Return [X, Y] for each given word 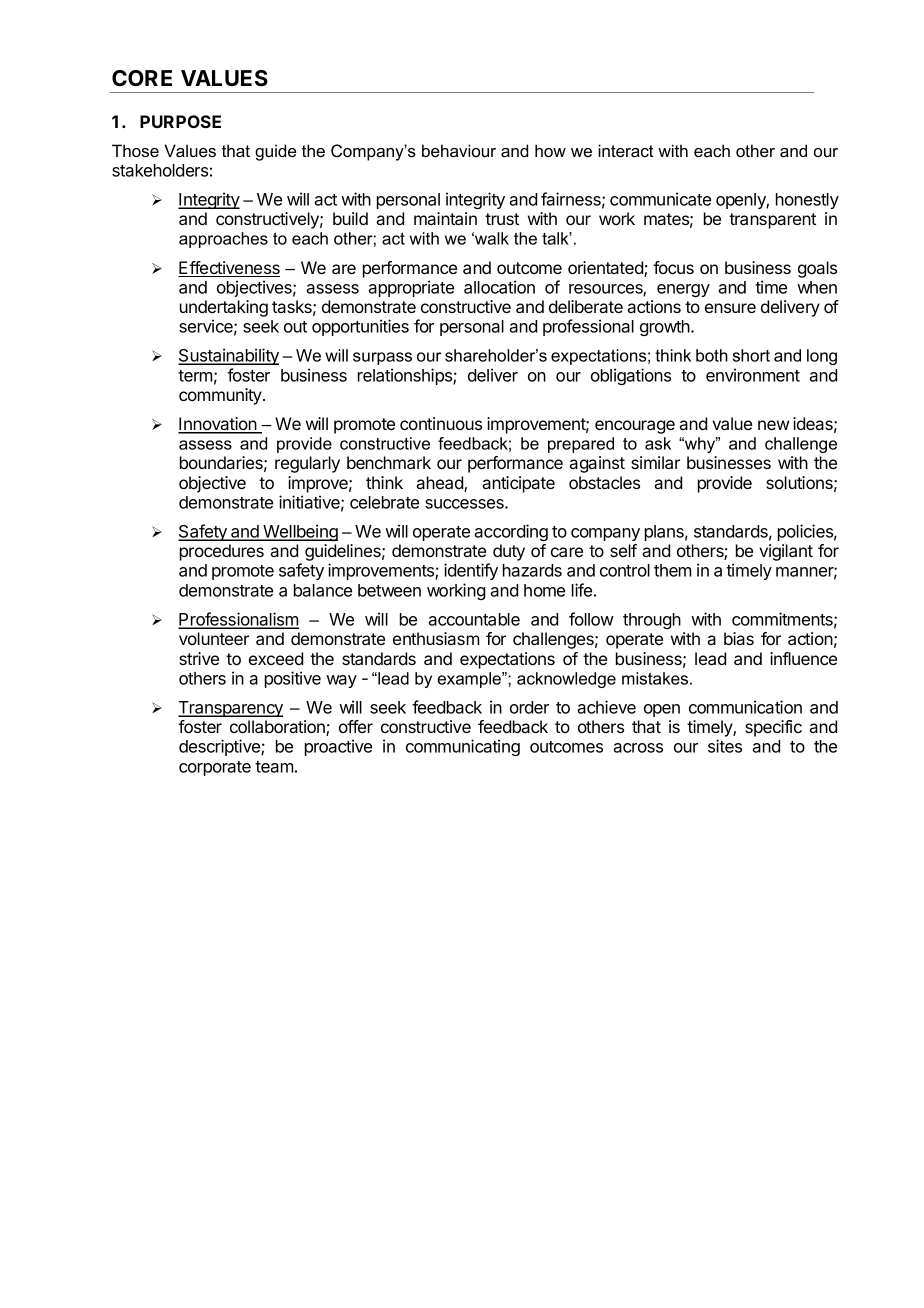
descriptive [220, 747]
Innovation [218, 425]
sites [725, 746]
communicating [463, 747]
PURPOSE [180, 121]
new [773, 425]
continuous [441, 423]
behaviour [459, 150]
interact [625, 150]
